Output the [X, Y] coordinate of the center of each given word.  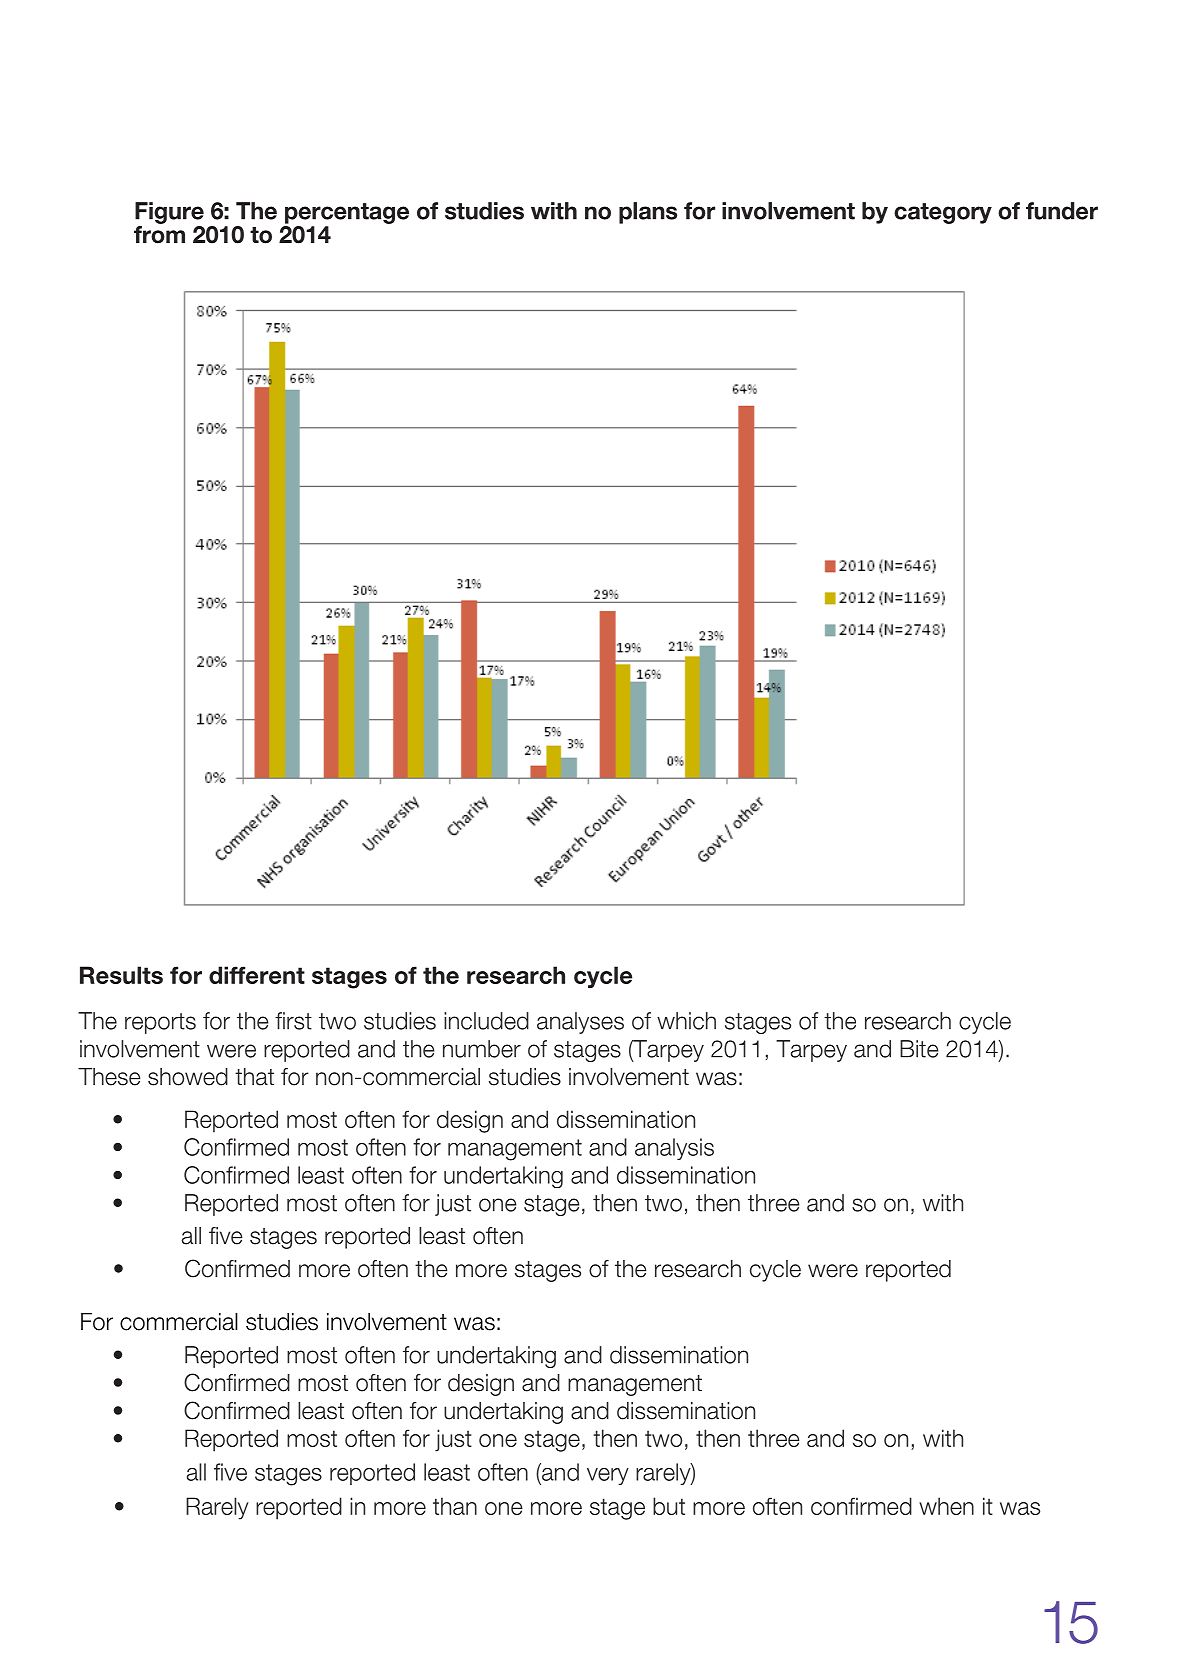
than [455, 1506]
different [257, 975]
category [943, 213]
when [946, 1506]
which [686, 1021]
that [254, 1077]
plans [648, 213]
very [608, 1476]
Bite [919, 1049]
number [482, 1049]
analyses [580, 1023]
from [159, 233]
